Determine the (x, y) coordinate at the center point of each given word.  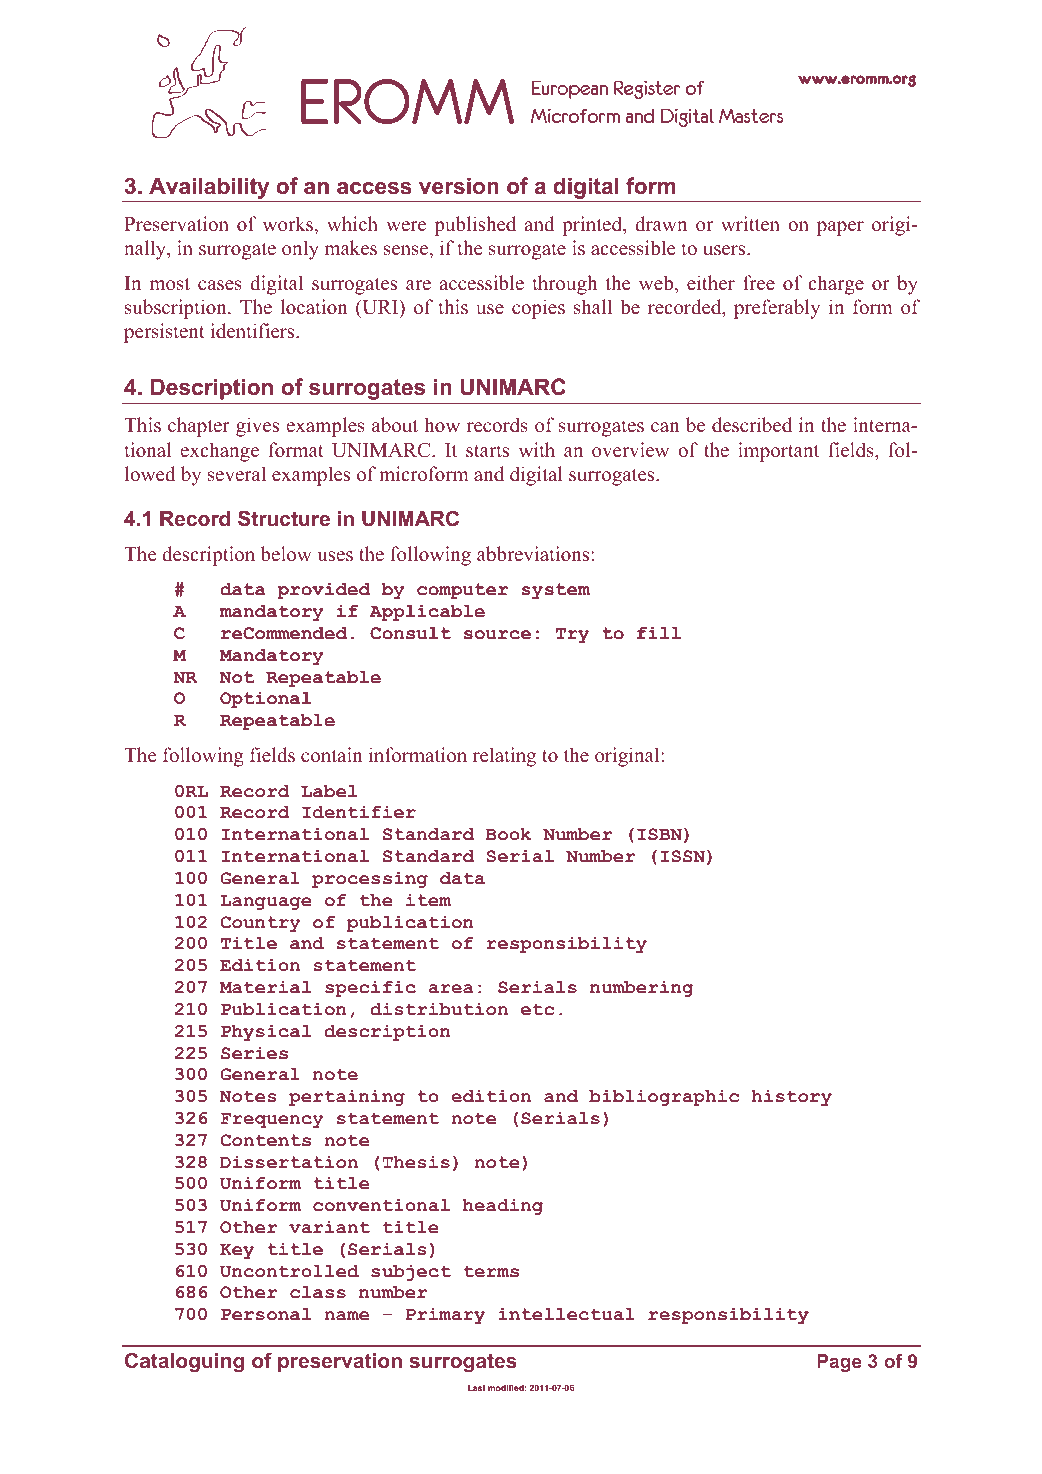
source (497, 635)
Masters (751, 116)
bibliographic (664, 1098)
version (459, 186)
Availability (209, 189)
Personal (266, 1314)
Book (508, 834)
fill (659, 633)
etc (538, 1009)
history (791, 1098)
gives (257, 427)
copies (538, 309)
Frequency (272, 1120)
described (752, 425)
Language (266, 902)
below (286, 554)
